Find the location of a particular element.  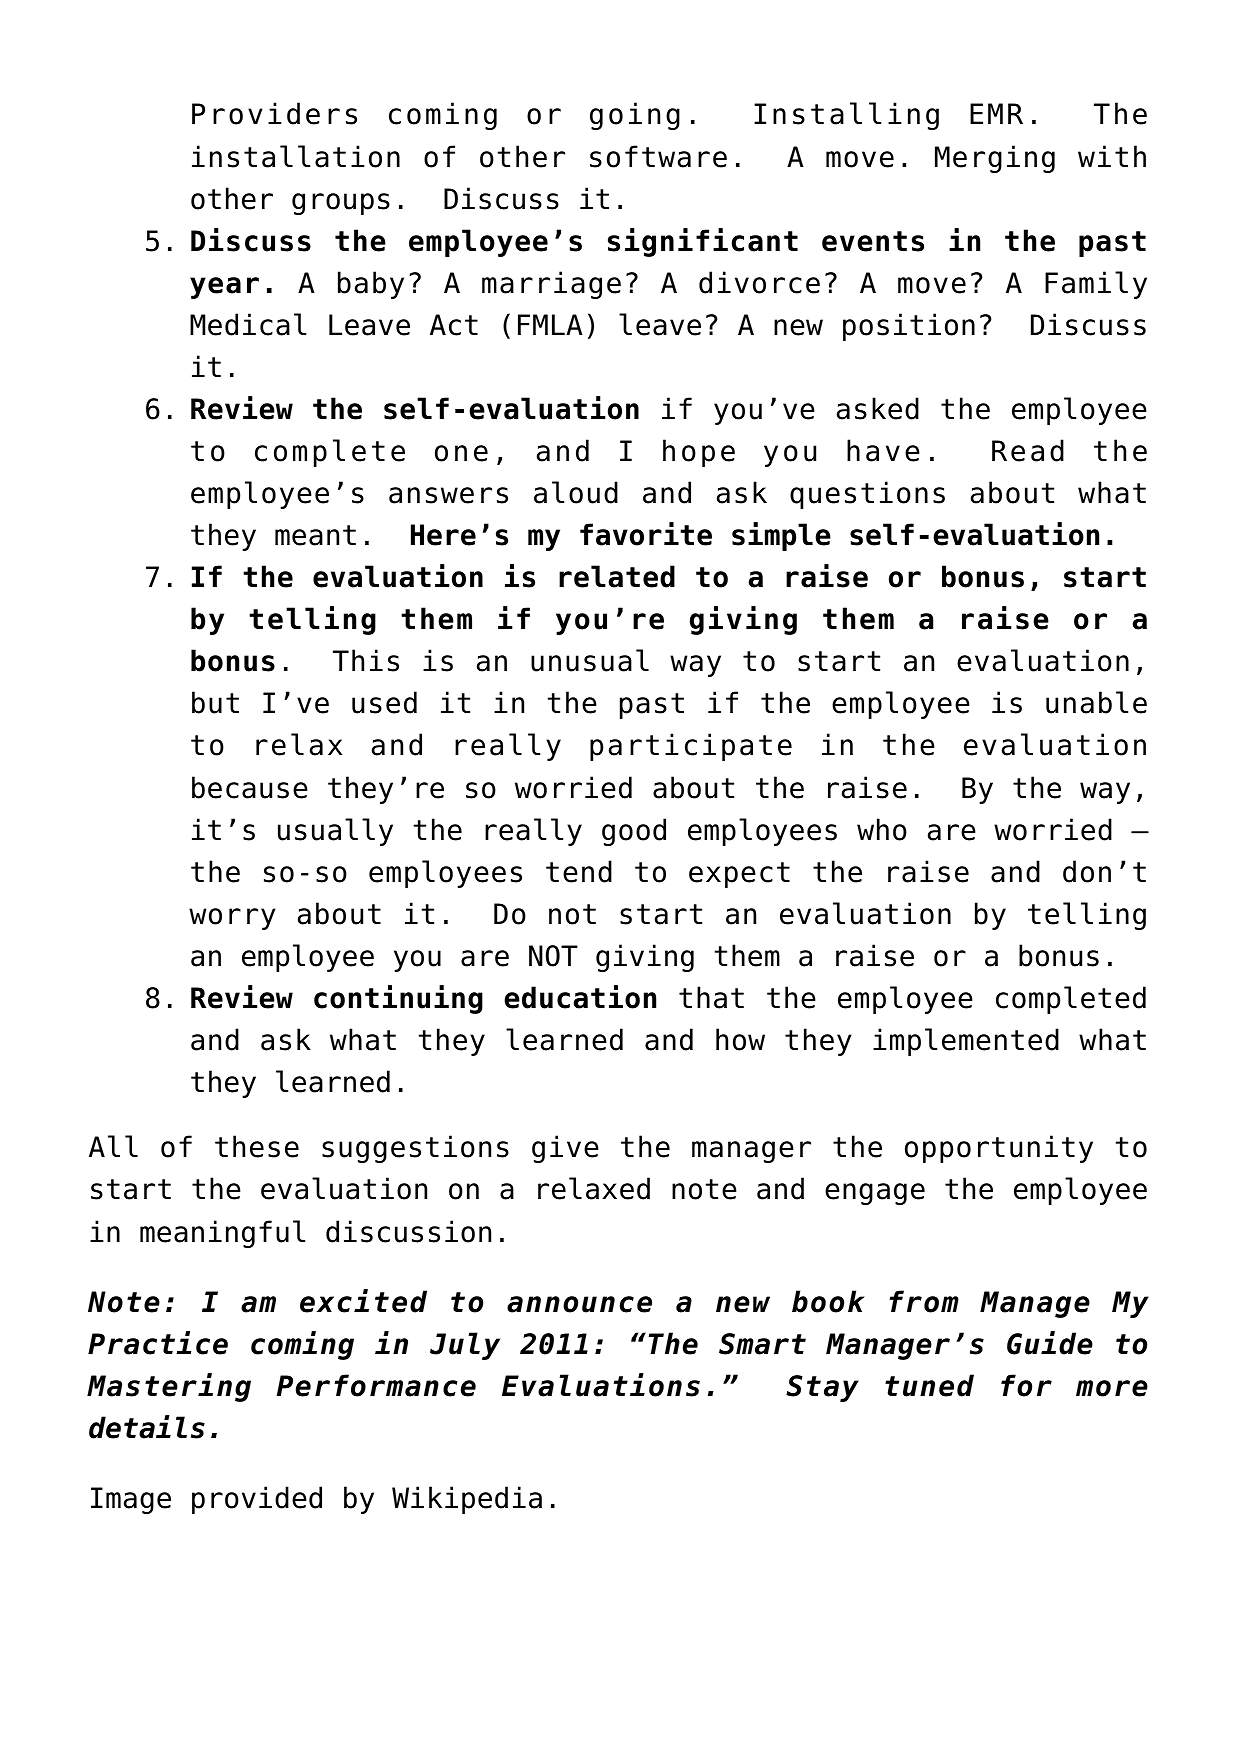

provided is located at coordinates (257, 1500).
